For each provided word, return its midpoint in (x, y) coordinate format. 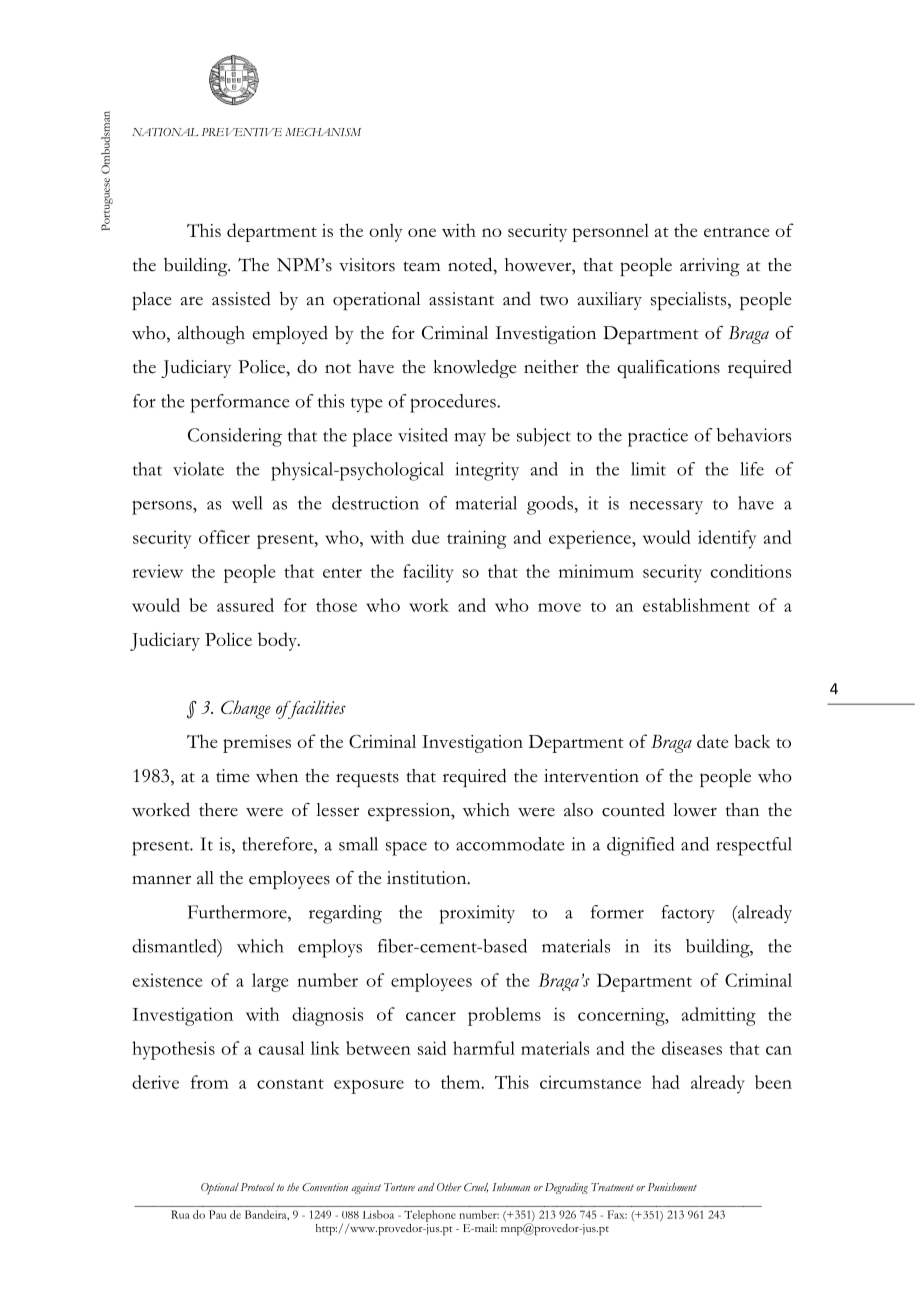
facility (428, 573)
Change (246, 709)
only (386, 233)
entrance (736, 232)
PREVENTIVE (242, 132)
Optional (220, 1188)
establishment (696, 605)
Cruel (476, 1188)
